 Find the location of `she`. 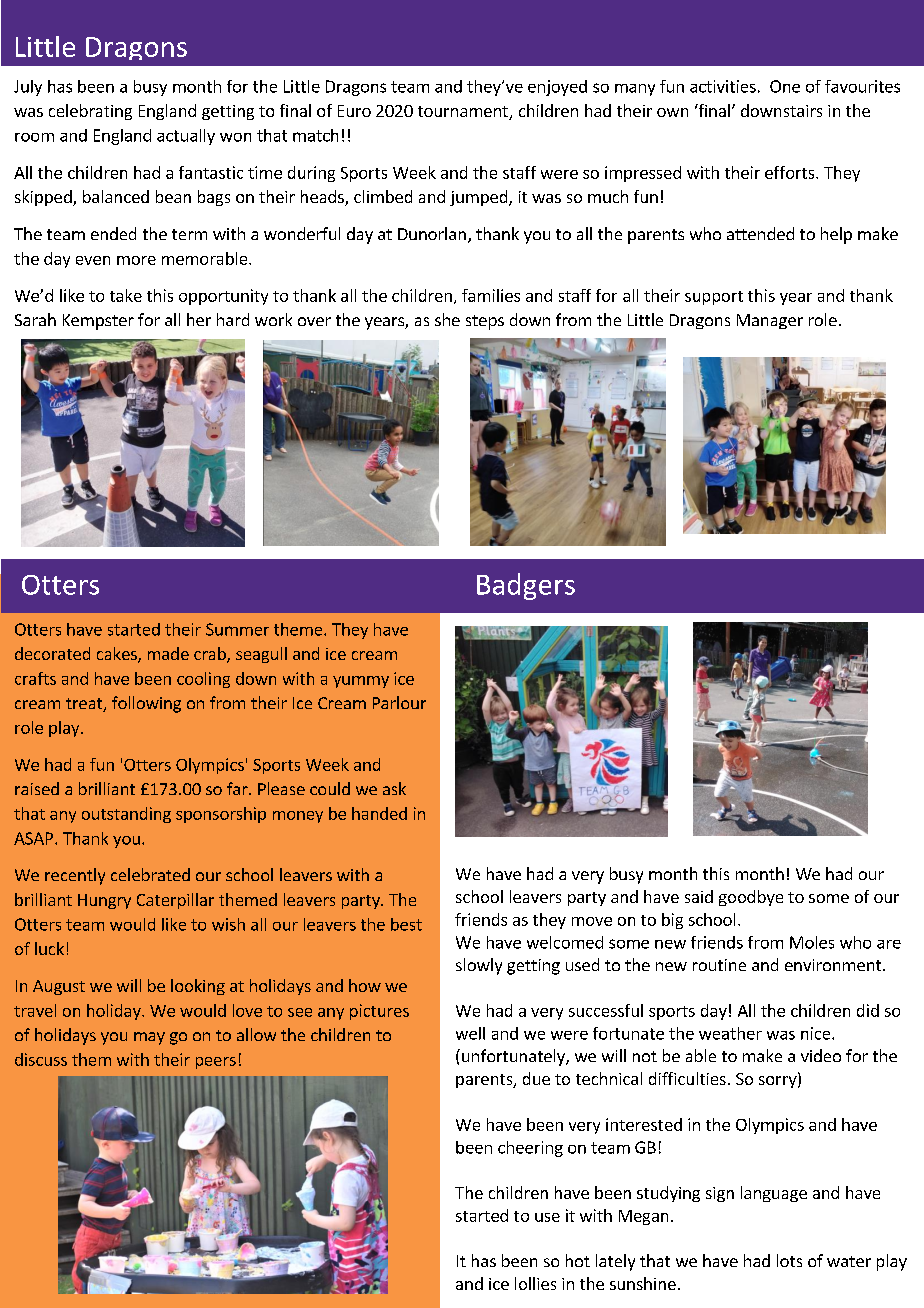

she is located at coordinates (447, 319).
